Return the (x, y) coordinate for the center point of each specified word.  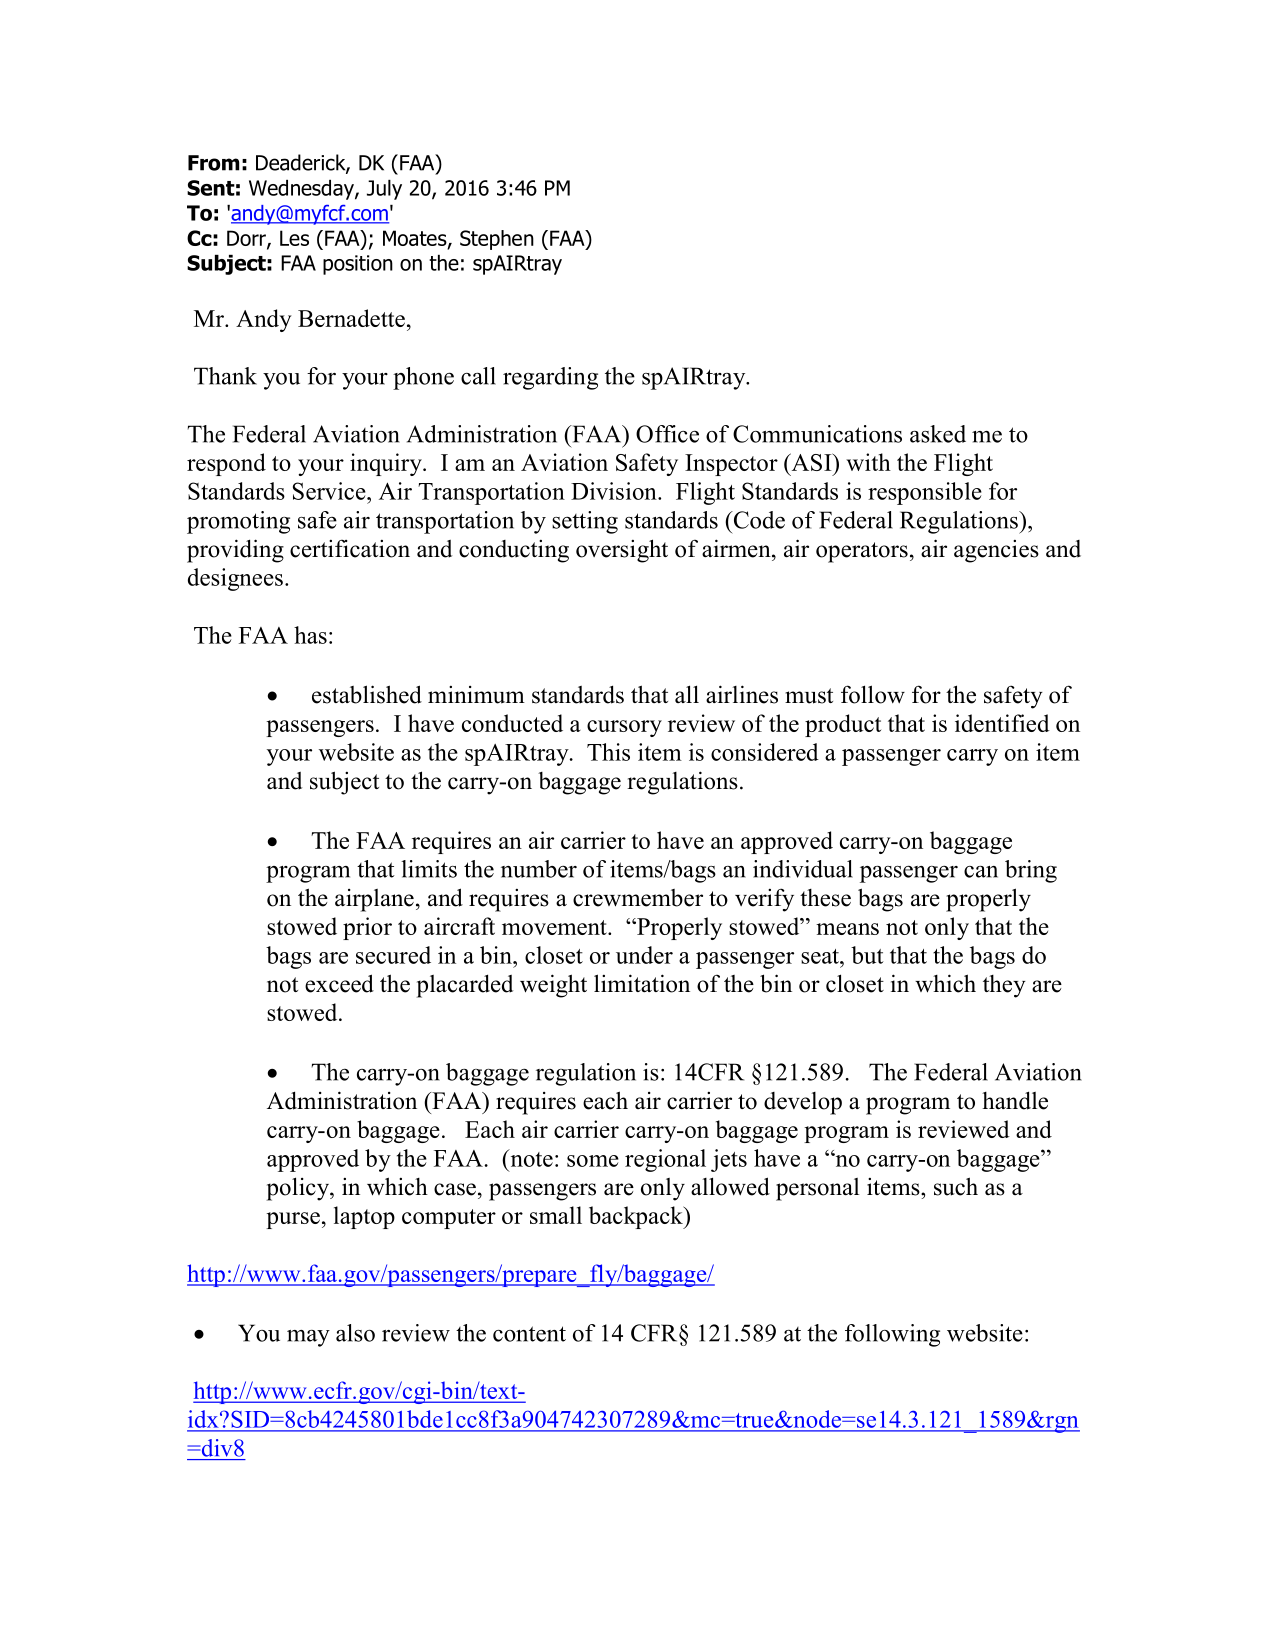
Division (615, 491)
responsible (925, 493)
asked (938, 434)
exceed (339, 983)
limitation (642, 983)
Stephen (497, 240)
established (367, 694)
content (529, 1334)
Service (330, 491)
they (1004, 986)
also (355, 1333)
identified (1002, 723)
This (608, 752)
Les (294, 238)
